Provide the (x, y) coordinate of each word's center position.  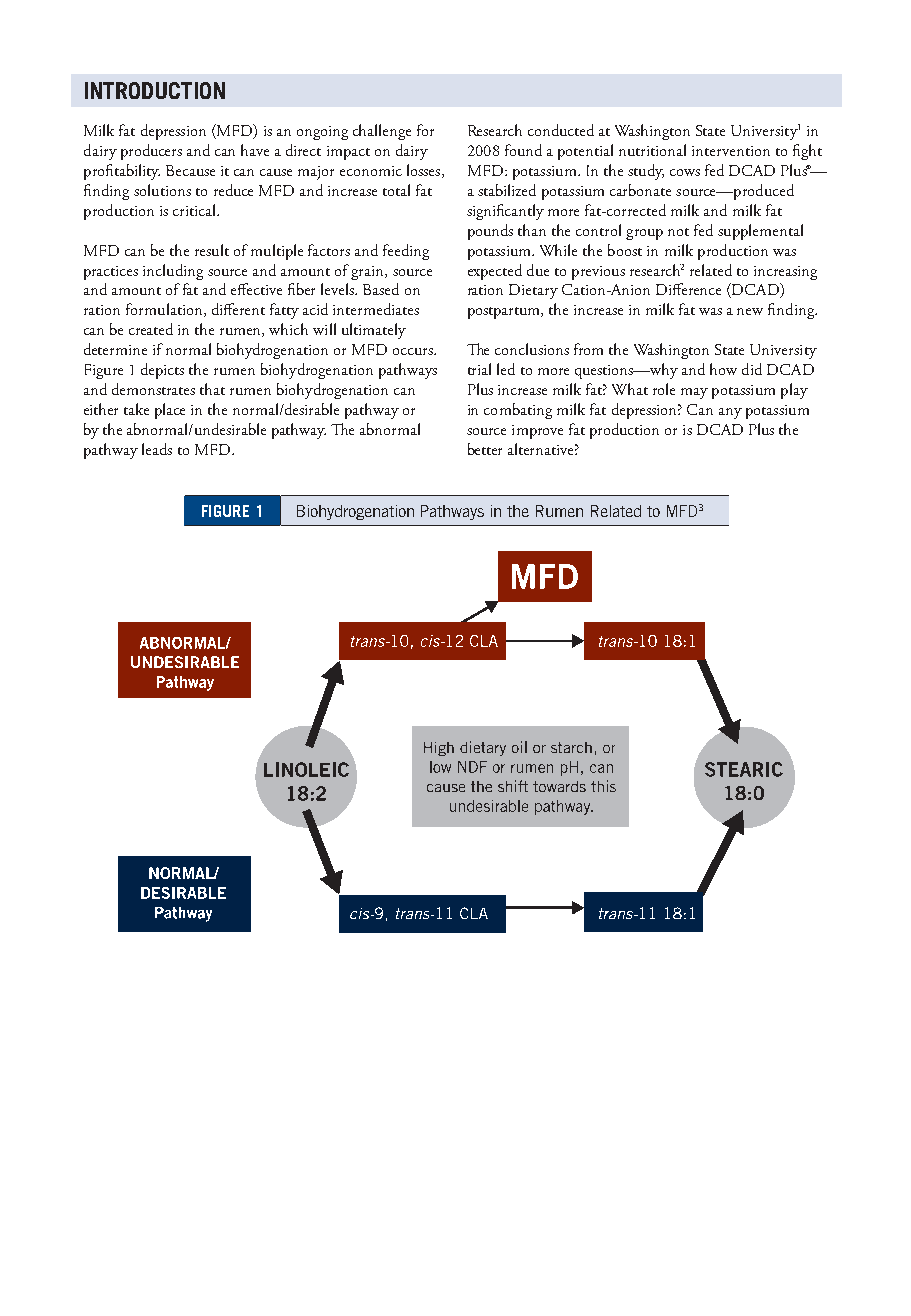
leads (157, 449)
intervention (731, 151)
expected (495, 272)
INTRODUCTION (155, 90)
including (173, 272)
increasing (785, 273)
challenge (382, 132)
